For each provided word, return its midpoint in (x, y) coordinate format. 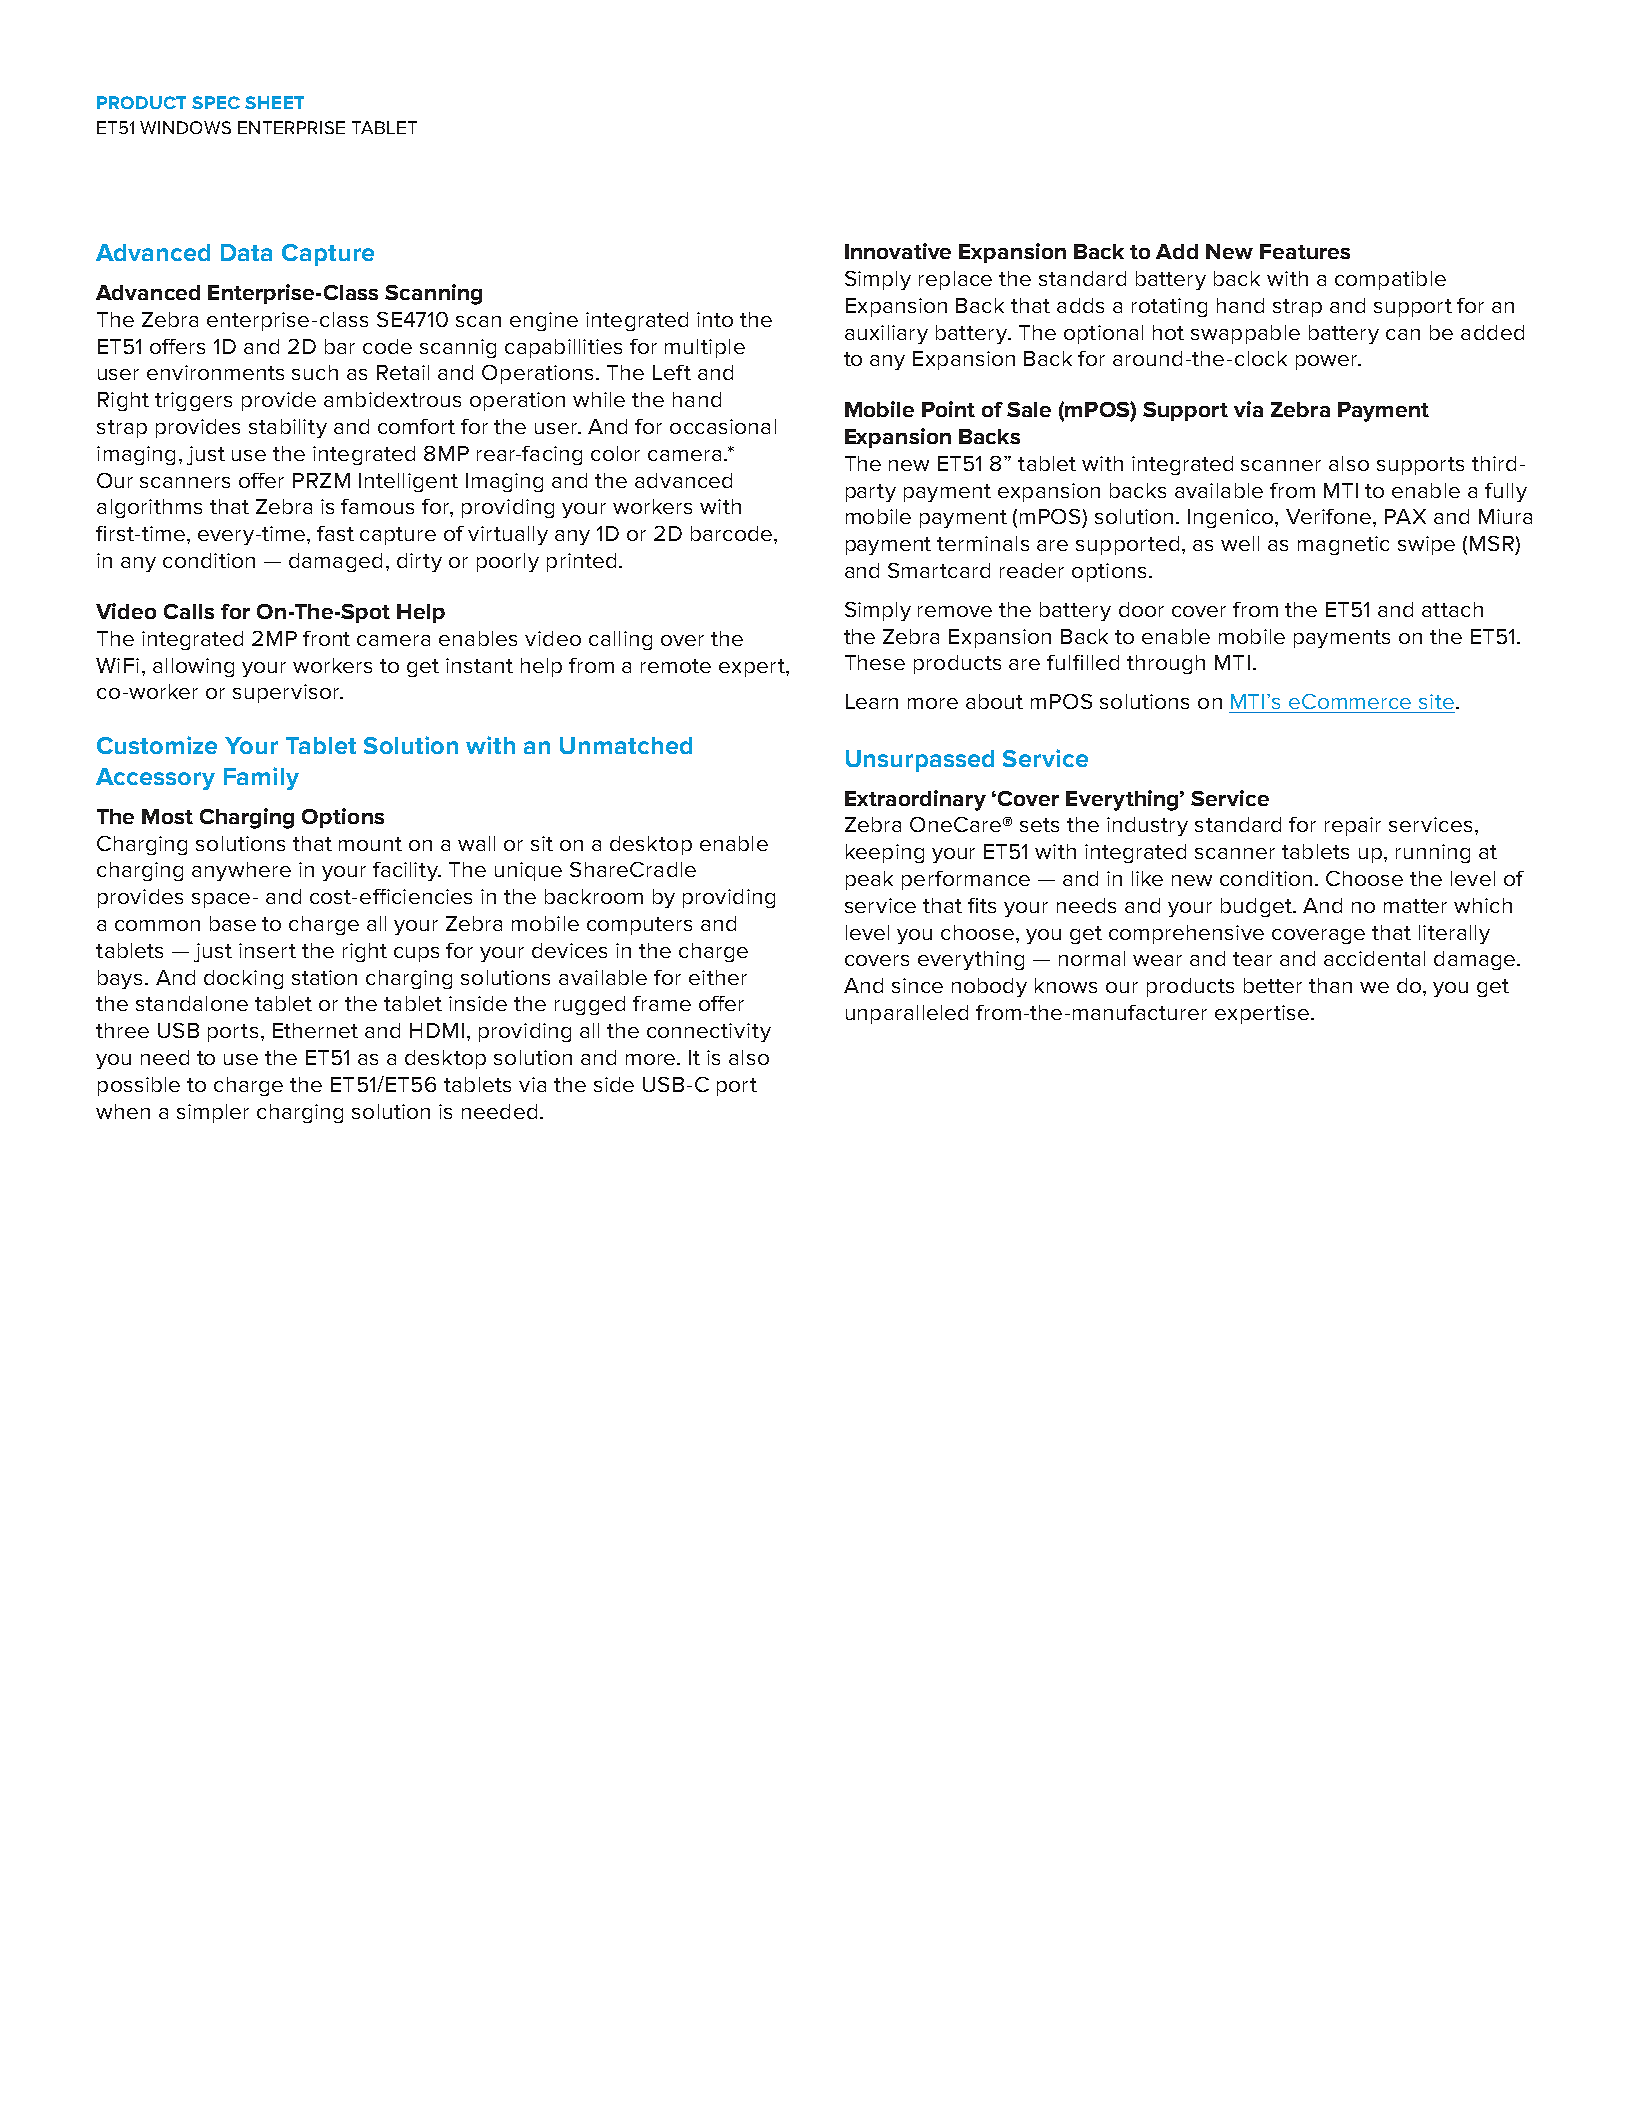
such (315, 372)
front (326, 638)
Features (1305, 251)
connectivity (709, 1032)
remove (955, 611)
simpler (213, 1113)
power (1328, 362)
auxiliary (886, 334)
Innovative (898, 251)
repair (1353, 826)
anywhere (241, 871)
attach (1452, 609)
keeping (885, 853)
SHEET (274, 102)
